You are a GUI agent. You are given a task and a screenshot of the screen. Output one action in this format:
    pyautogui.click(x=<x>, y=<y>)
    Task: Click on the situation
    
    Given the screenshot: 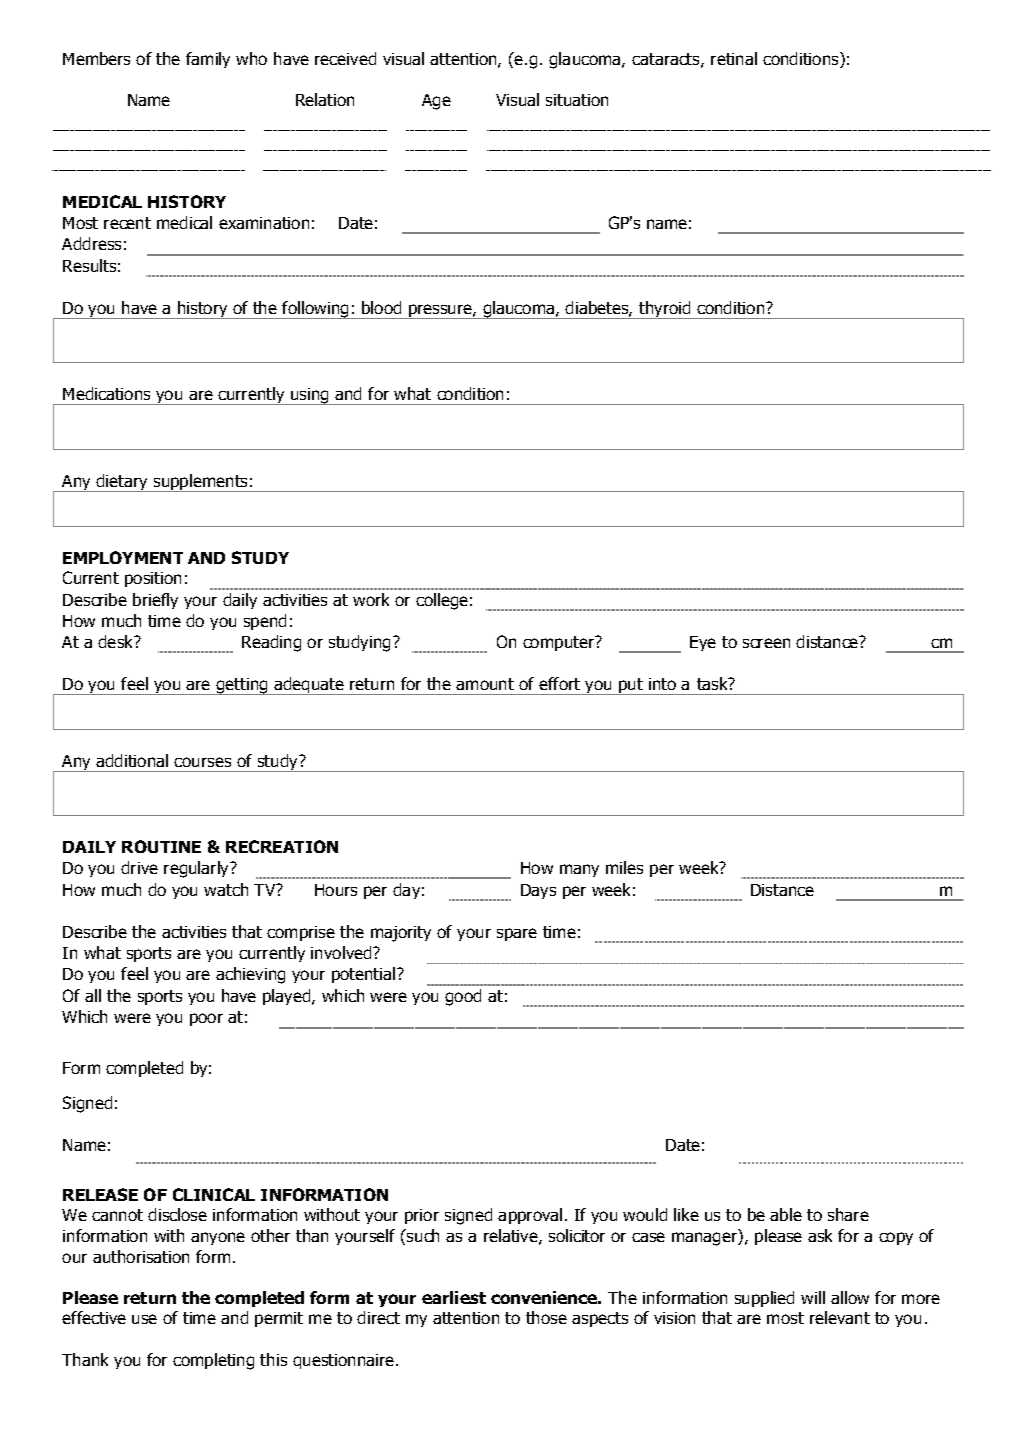 What is the action you would take?
    pyautogui.click(x=577, y=100)
